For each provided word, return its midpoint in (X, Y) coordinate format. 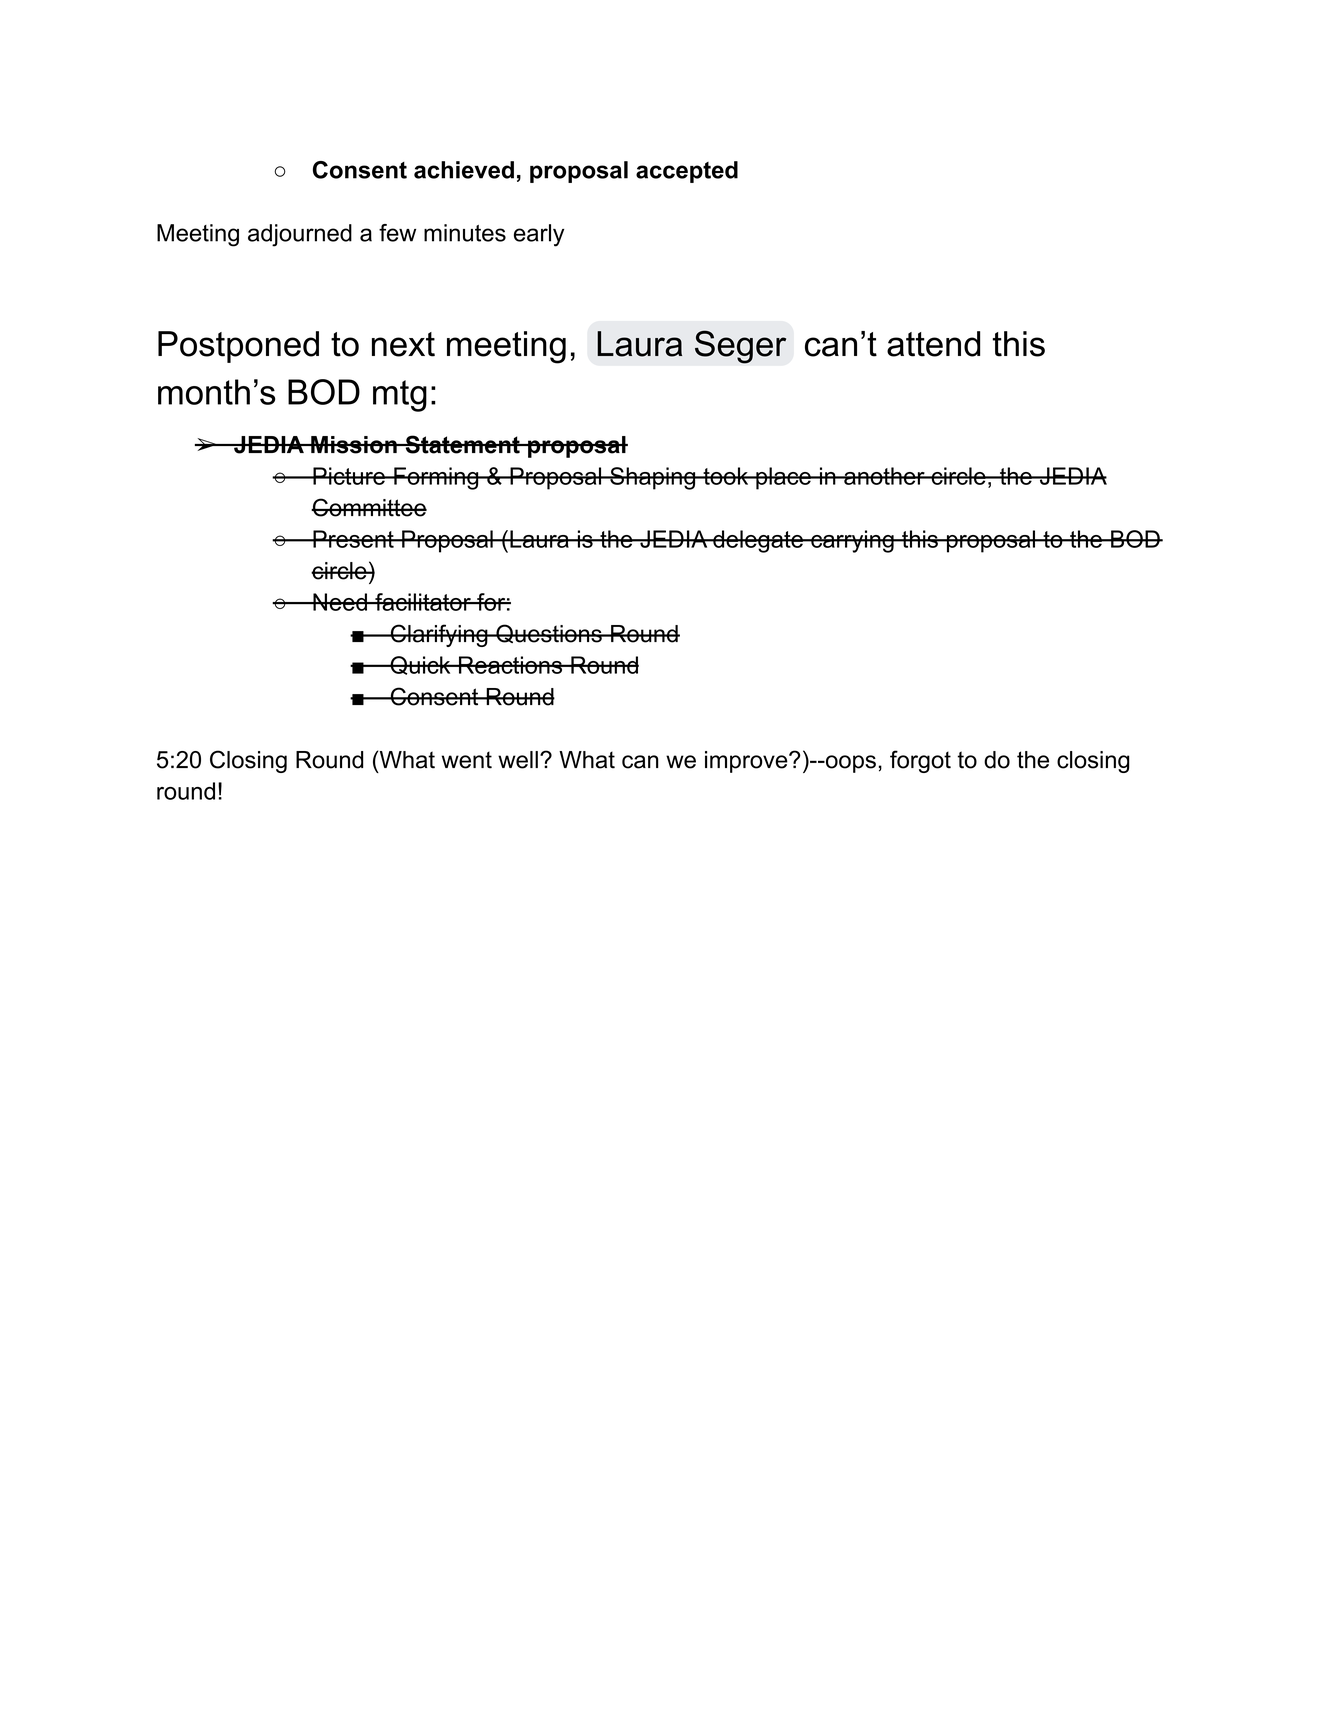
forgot (920, 761)
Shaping (653, 478)
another (884, 476)
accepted (687, 172)
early (539, 235)
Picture (349, 476)
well (518, 760)
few (397, 233)
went (467, 760)
